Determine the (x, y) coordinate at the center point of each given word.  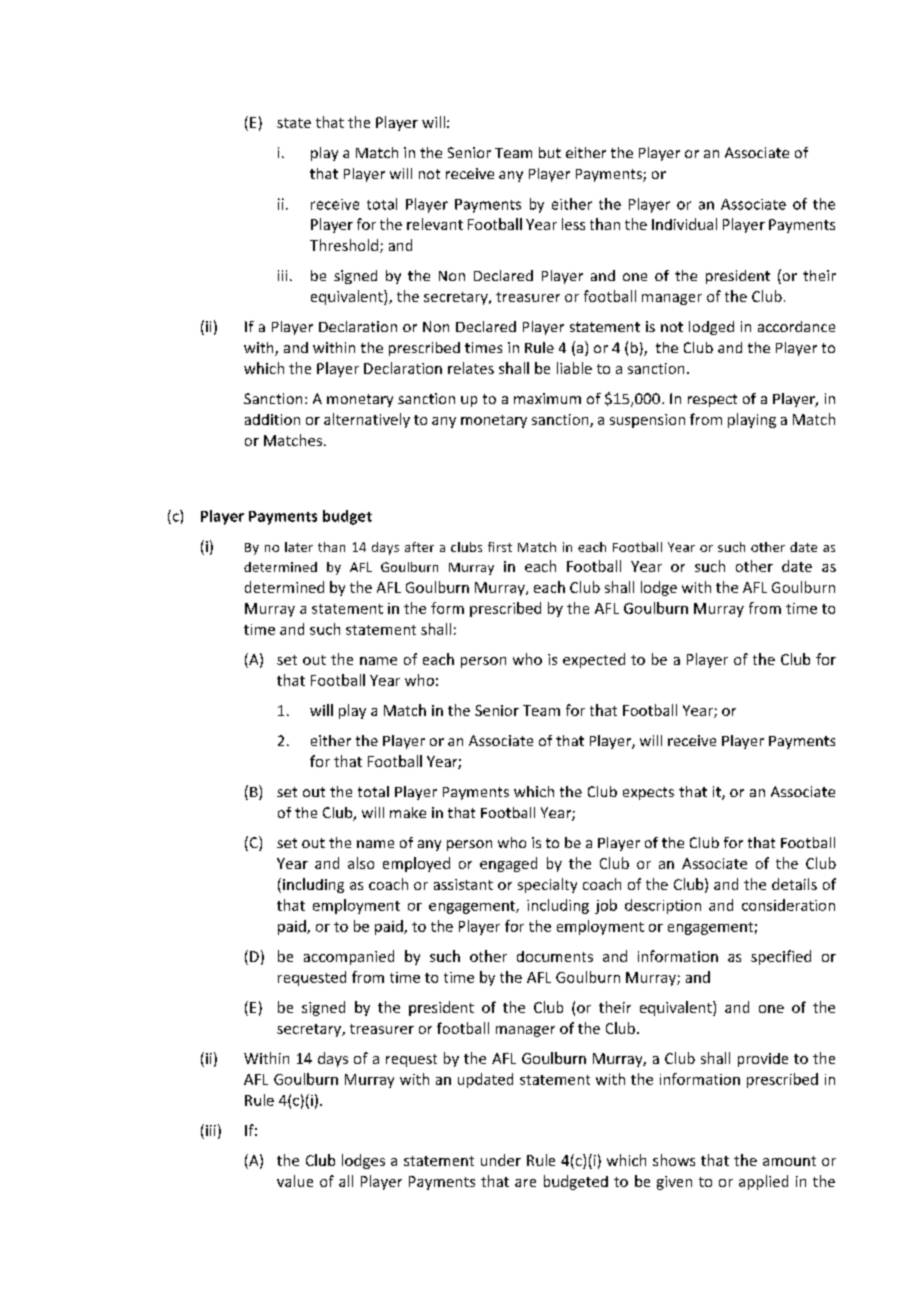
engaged (508, 864)
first (500, 547)
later (299, 547)
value (295, 1181)
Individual (684, 224)
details (794, 884)
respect (712, 400)
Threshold (345, 246)
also (361, 863)
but (550, 152)
